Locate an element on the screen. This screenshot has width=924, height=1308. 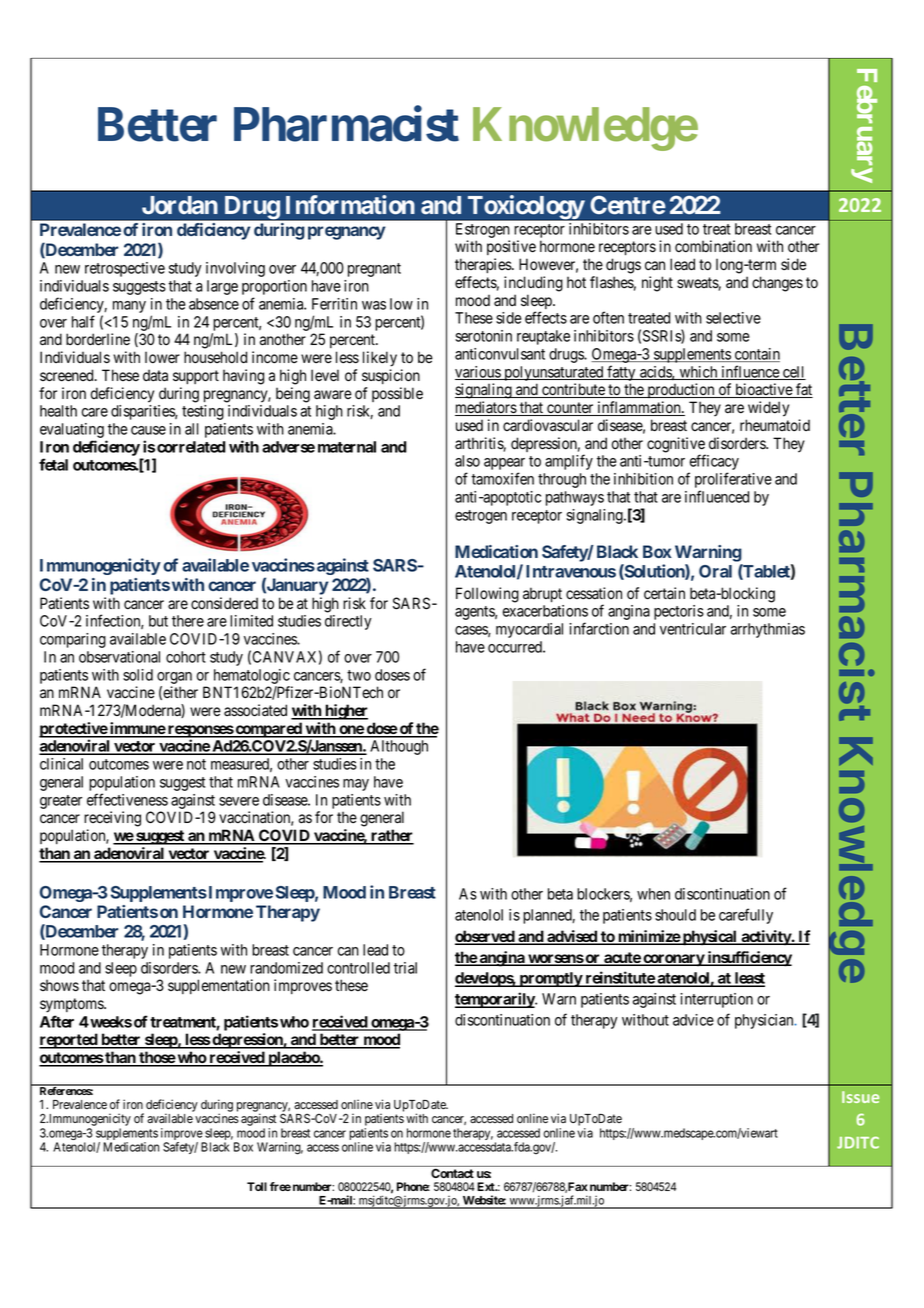
Jordan is located at coordinates (180, 205).
